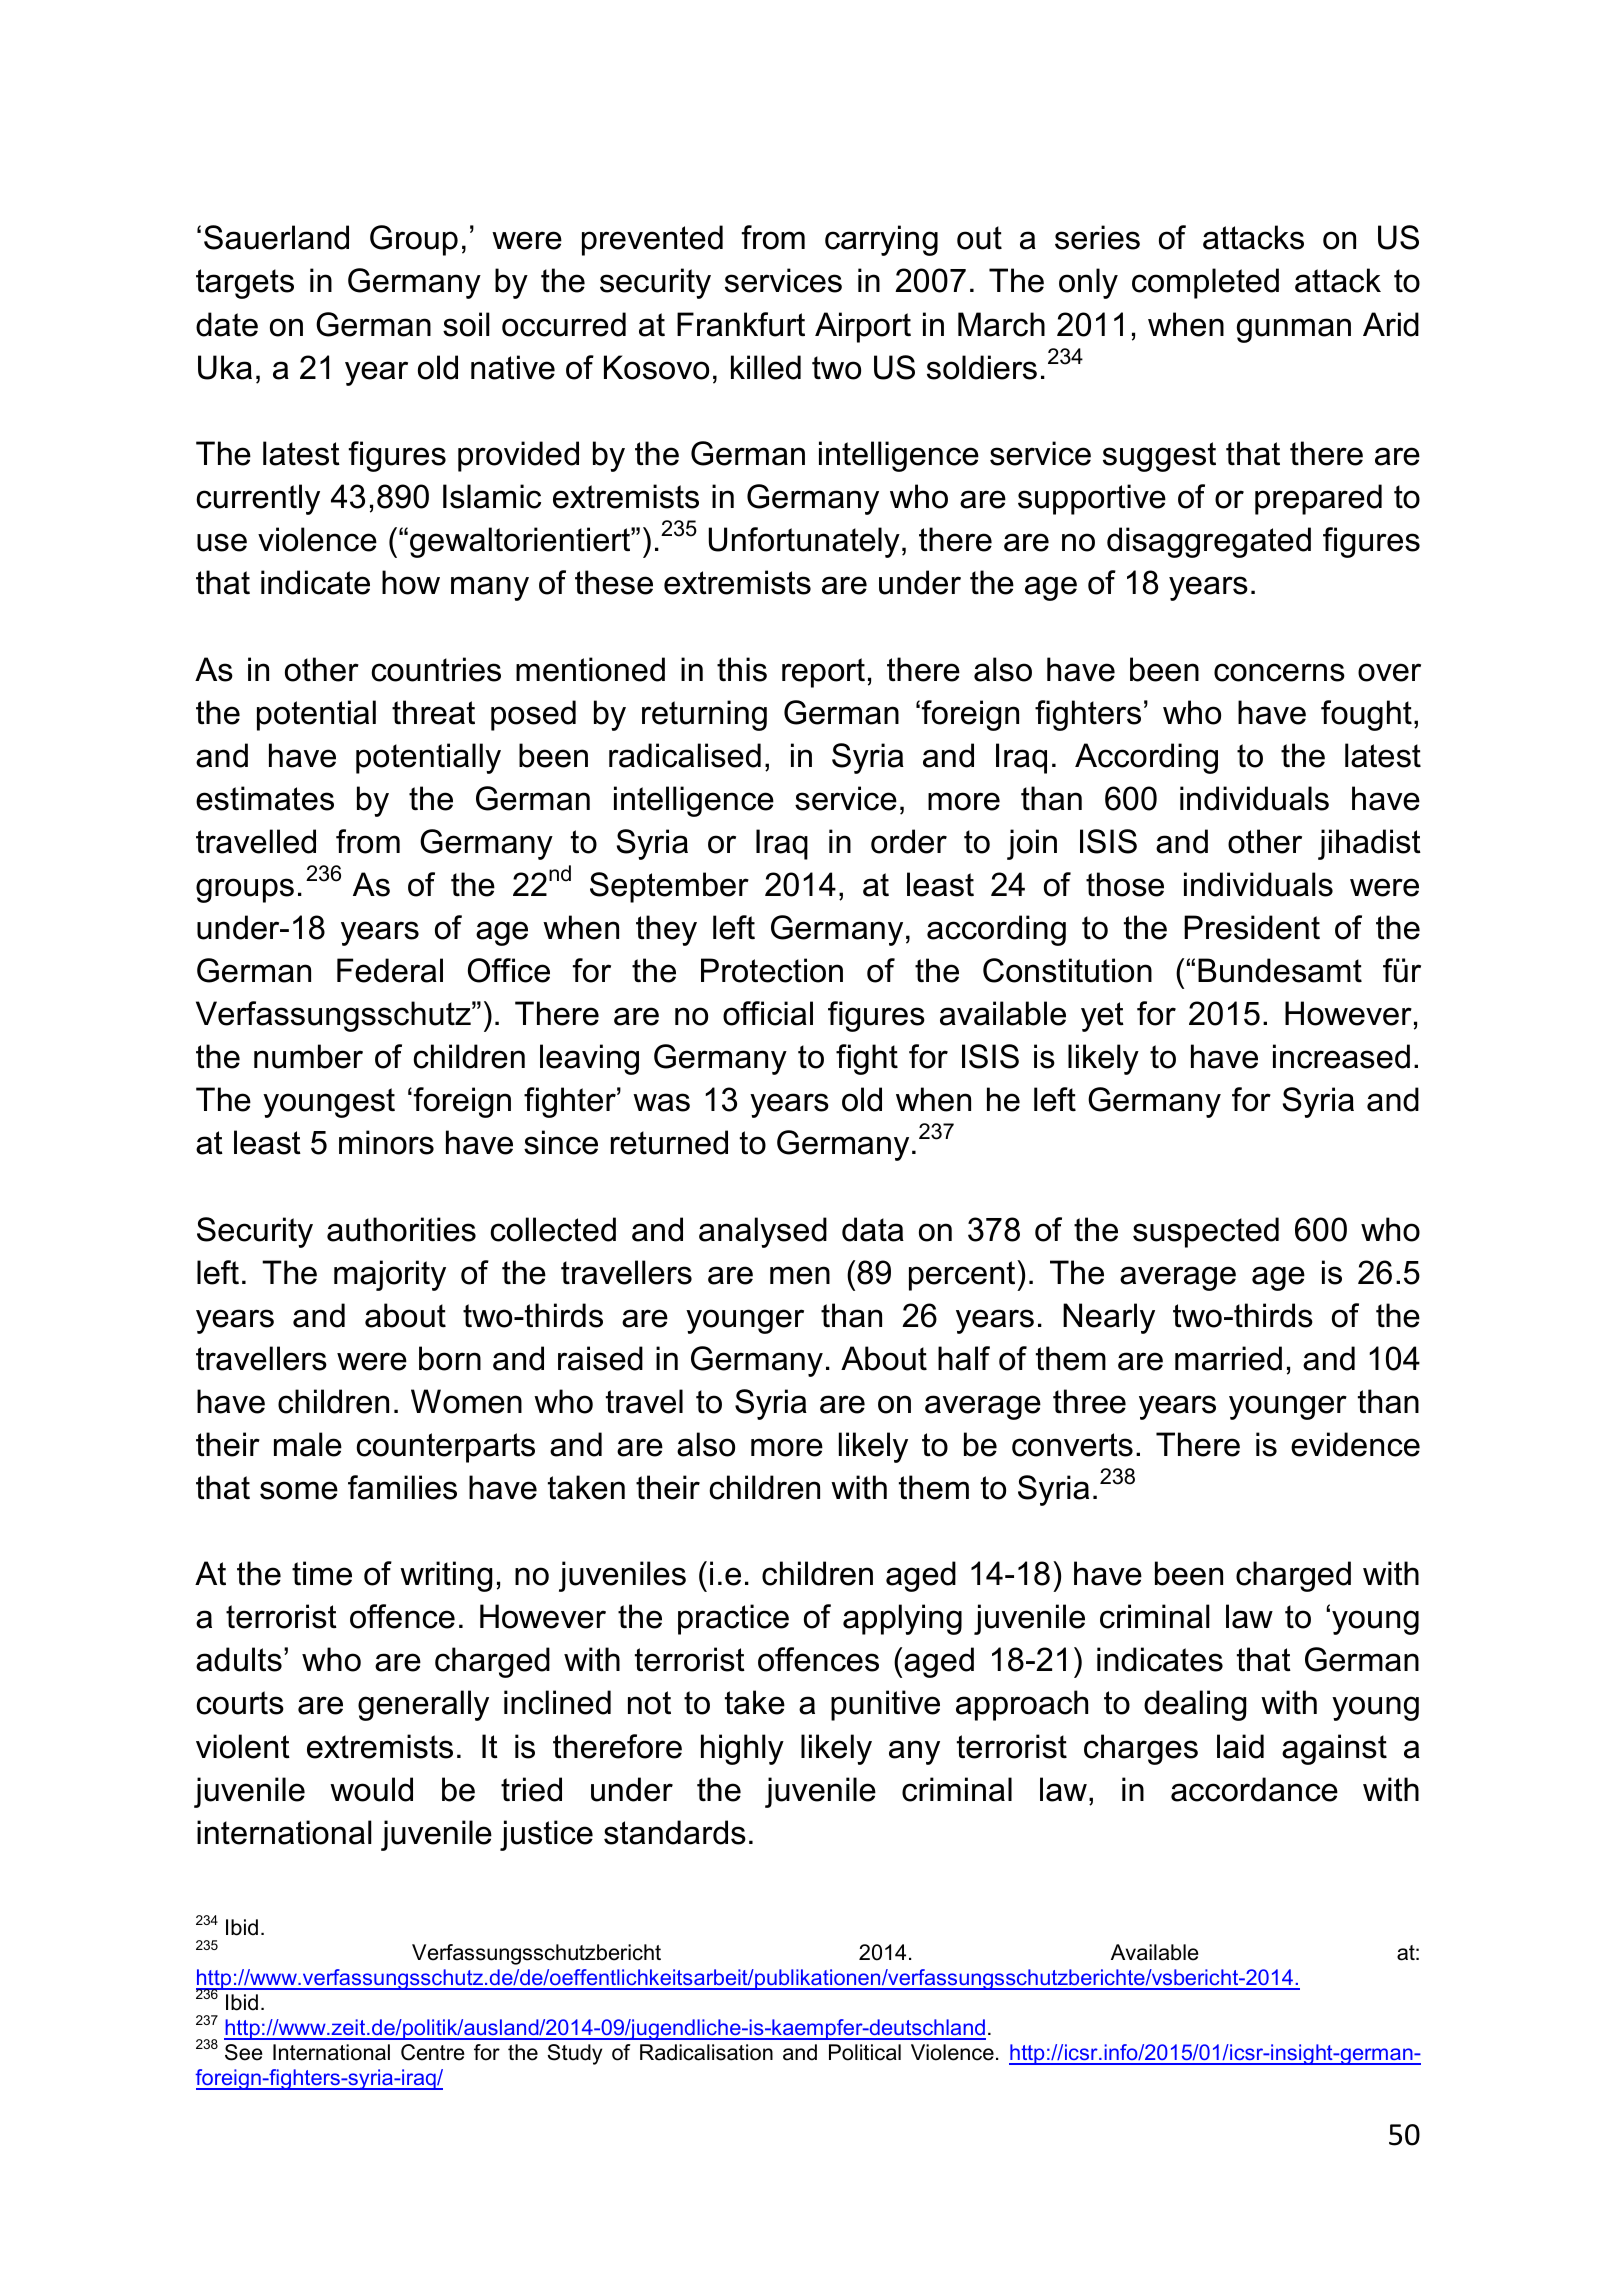  I want to click on completed, so click(1205, 283).
